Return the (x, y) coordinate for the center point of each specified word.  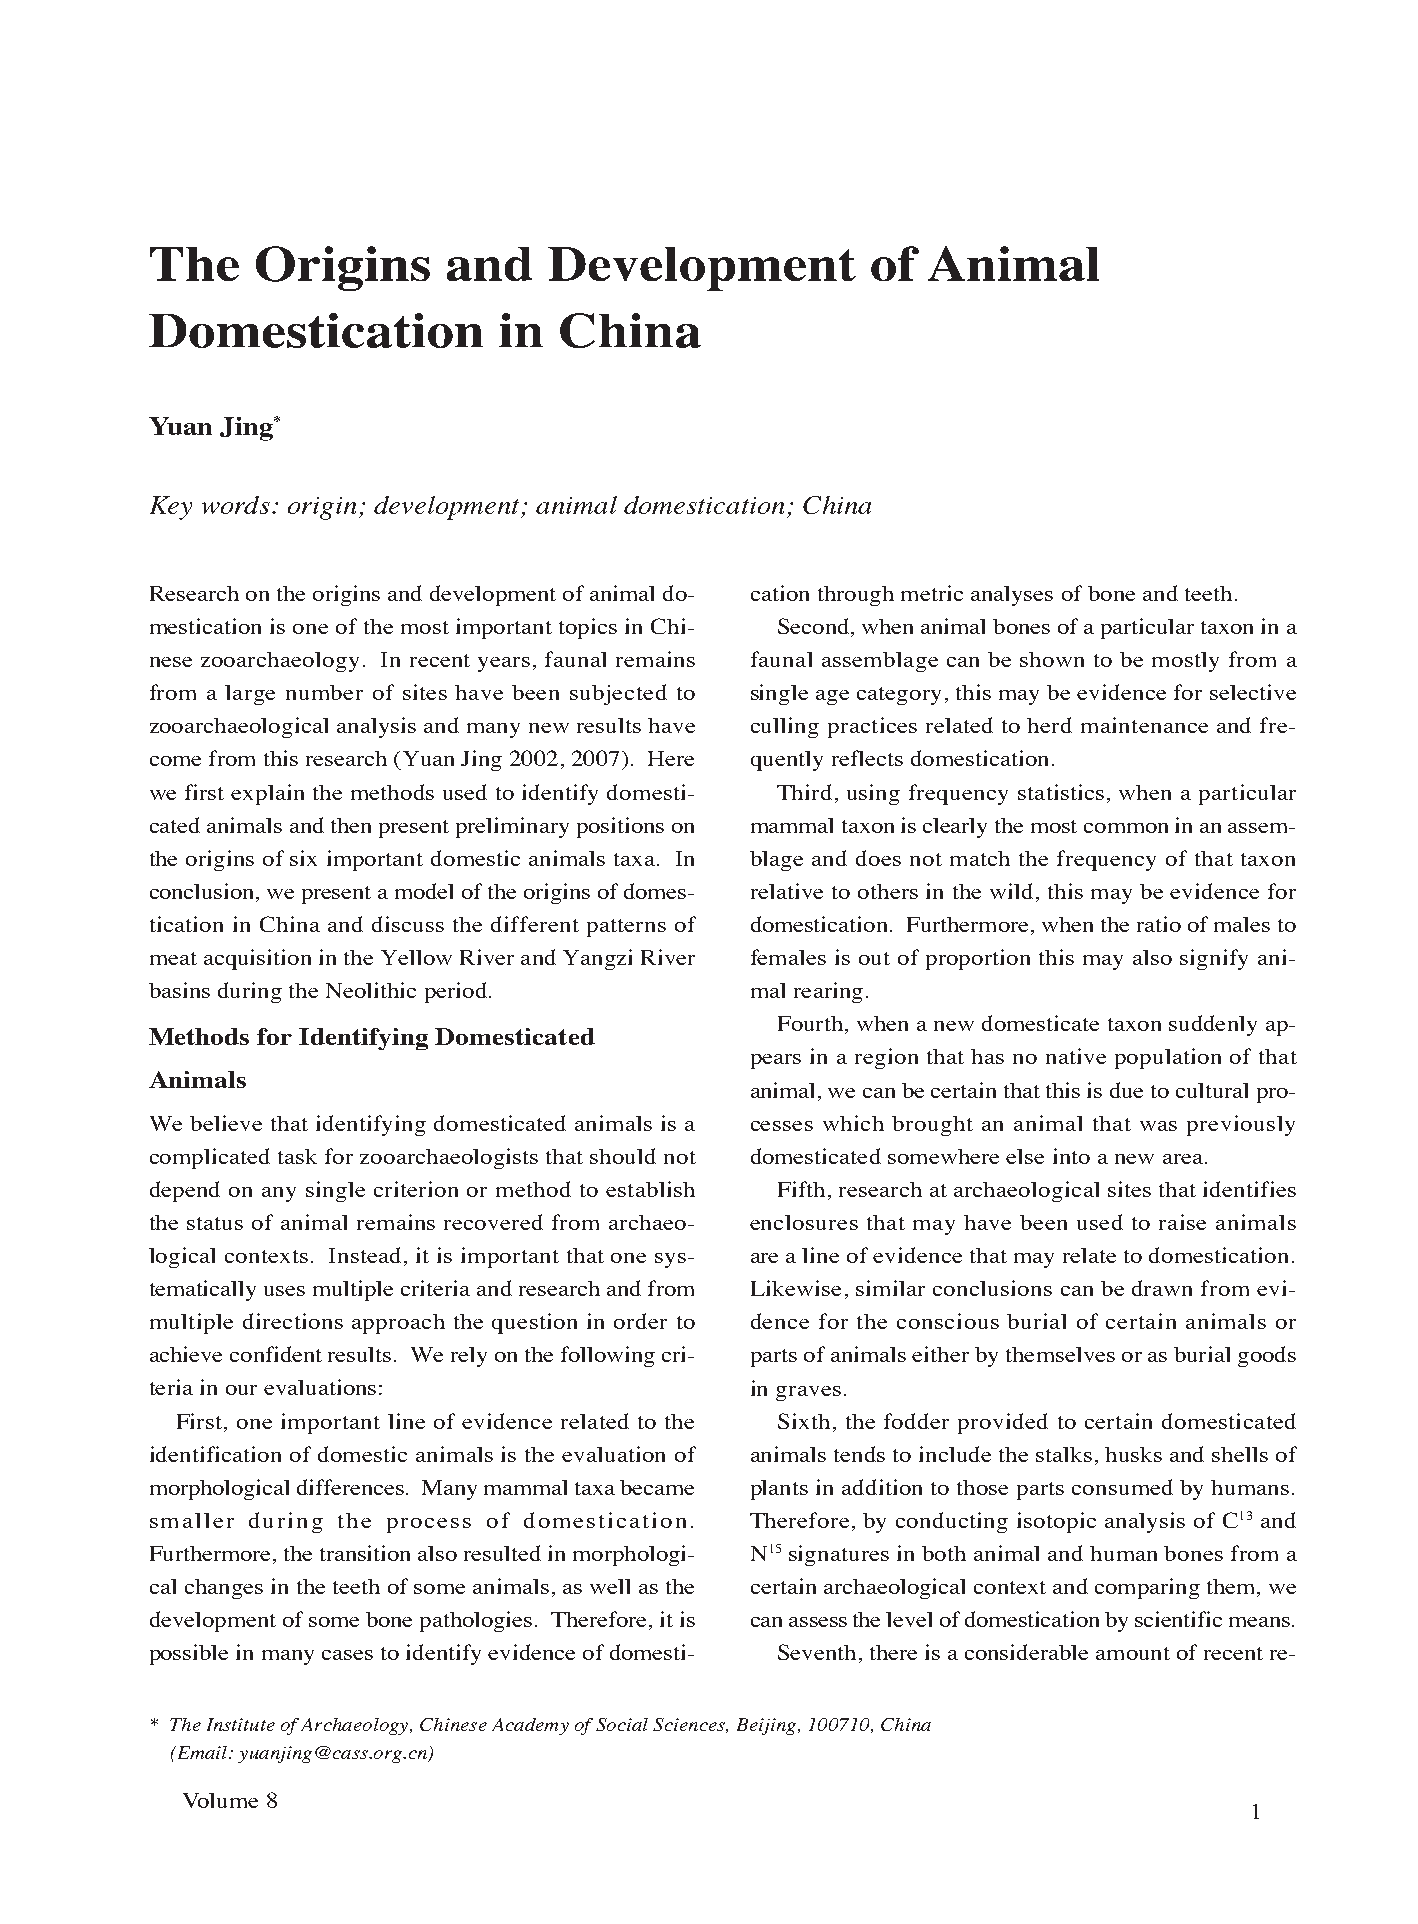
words (236, 505)
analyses (1012, 596)
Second (815, 627)
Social (622, 1724)
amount (1133, 1653)
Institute (241, 1724)
